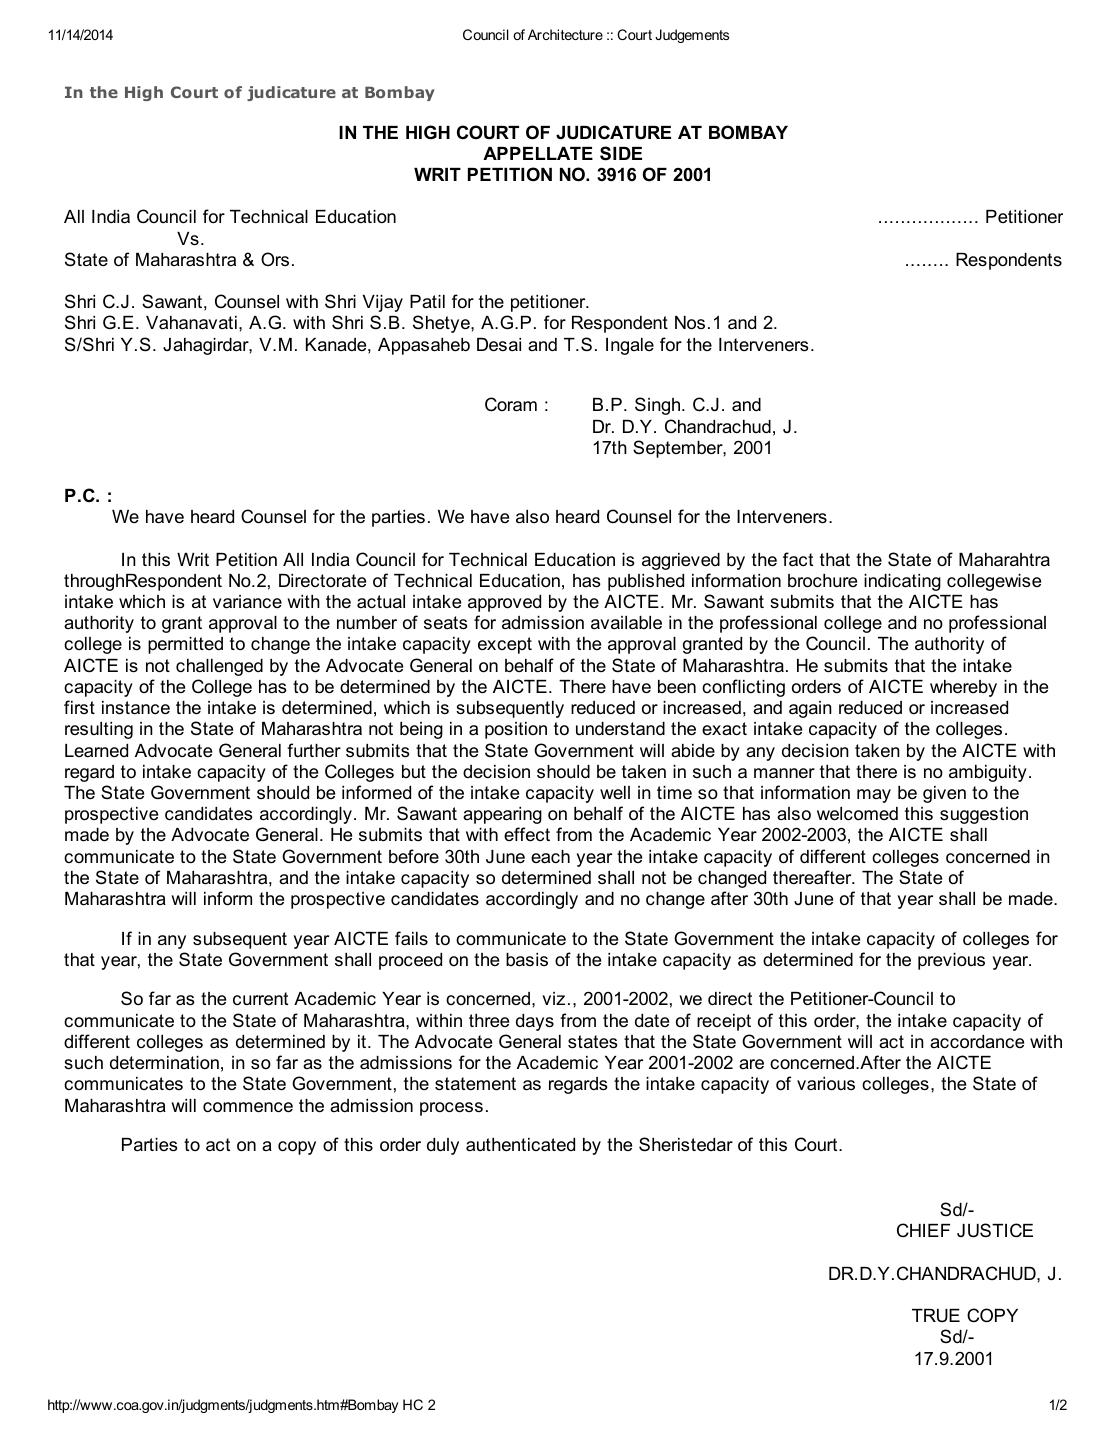  Describe the element at coordinates (963, 688) in the document. I see `whereby` at that location.
